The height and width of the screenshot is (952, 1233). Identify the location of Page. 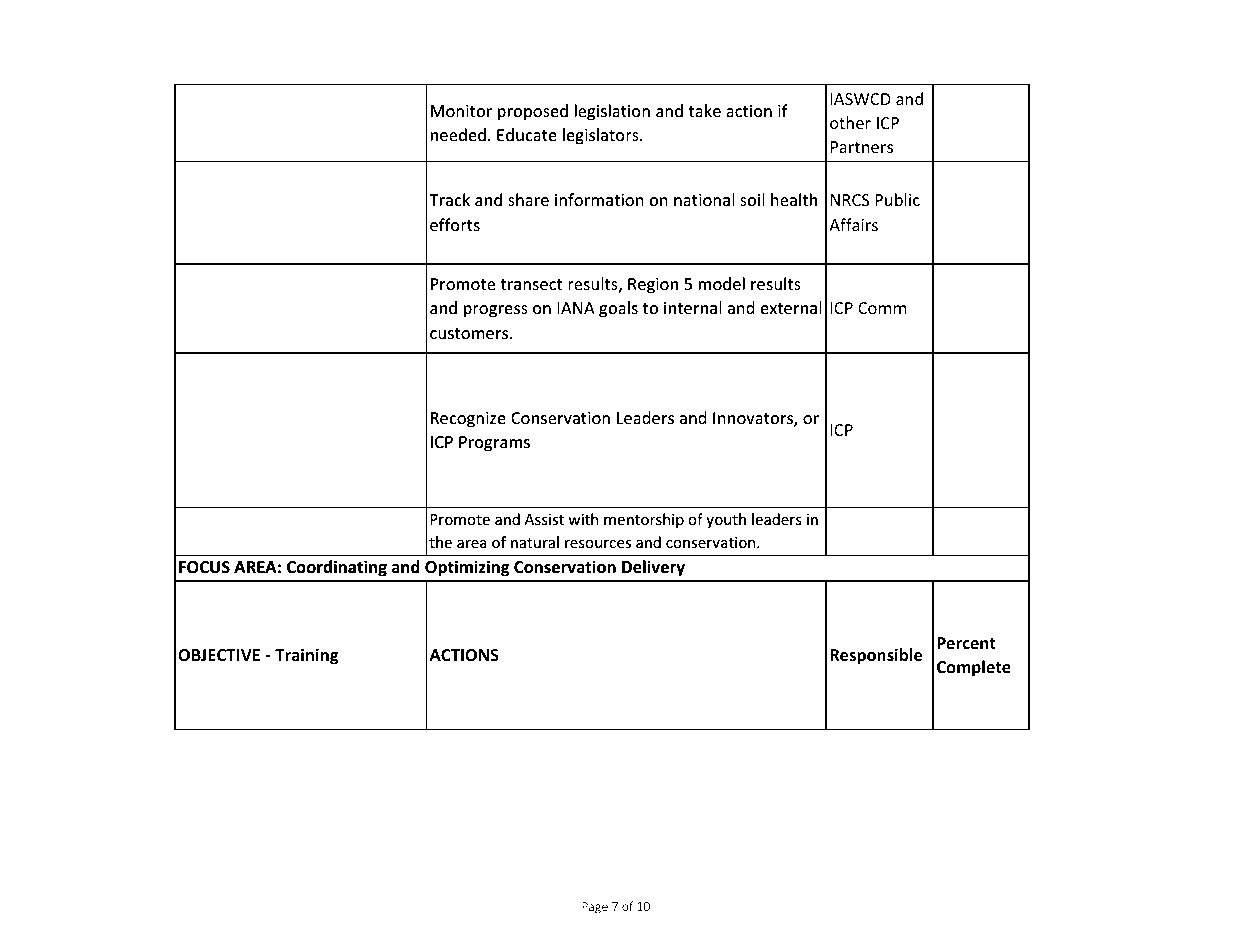
(595, 908).
